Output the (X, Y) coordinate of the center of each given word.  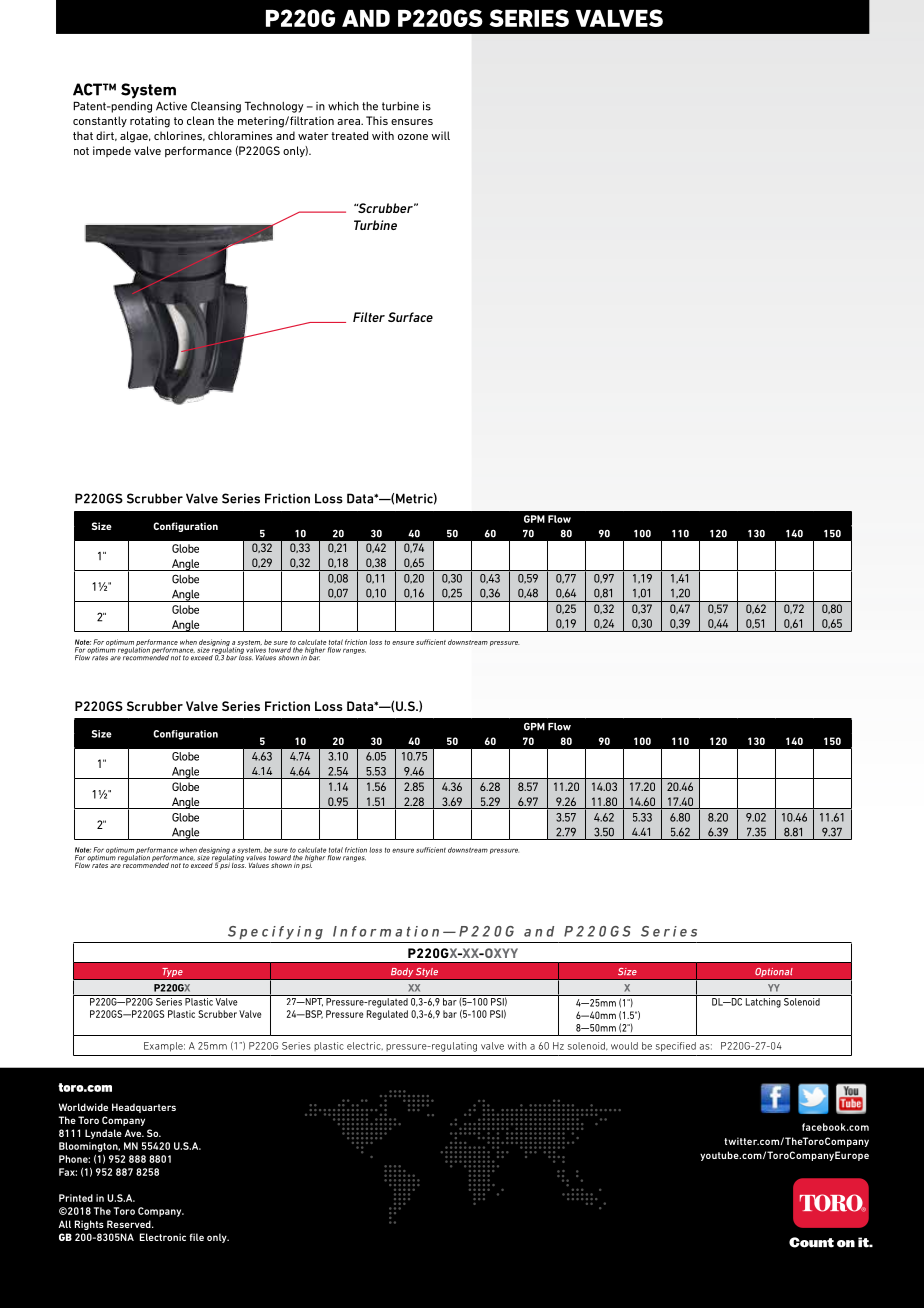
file (196, 1237)
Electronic (163, 1237)
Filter (369, 317)
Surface (410, 317)
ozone (413, 137)
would (624, 1046)
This (377, 120)
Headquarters (144, 1108)
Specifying (275, 933)
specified (676, 1047)
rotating (150, 122)
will (440, 135)
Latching (763, 1003)
